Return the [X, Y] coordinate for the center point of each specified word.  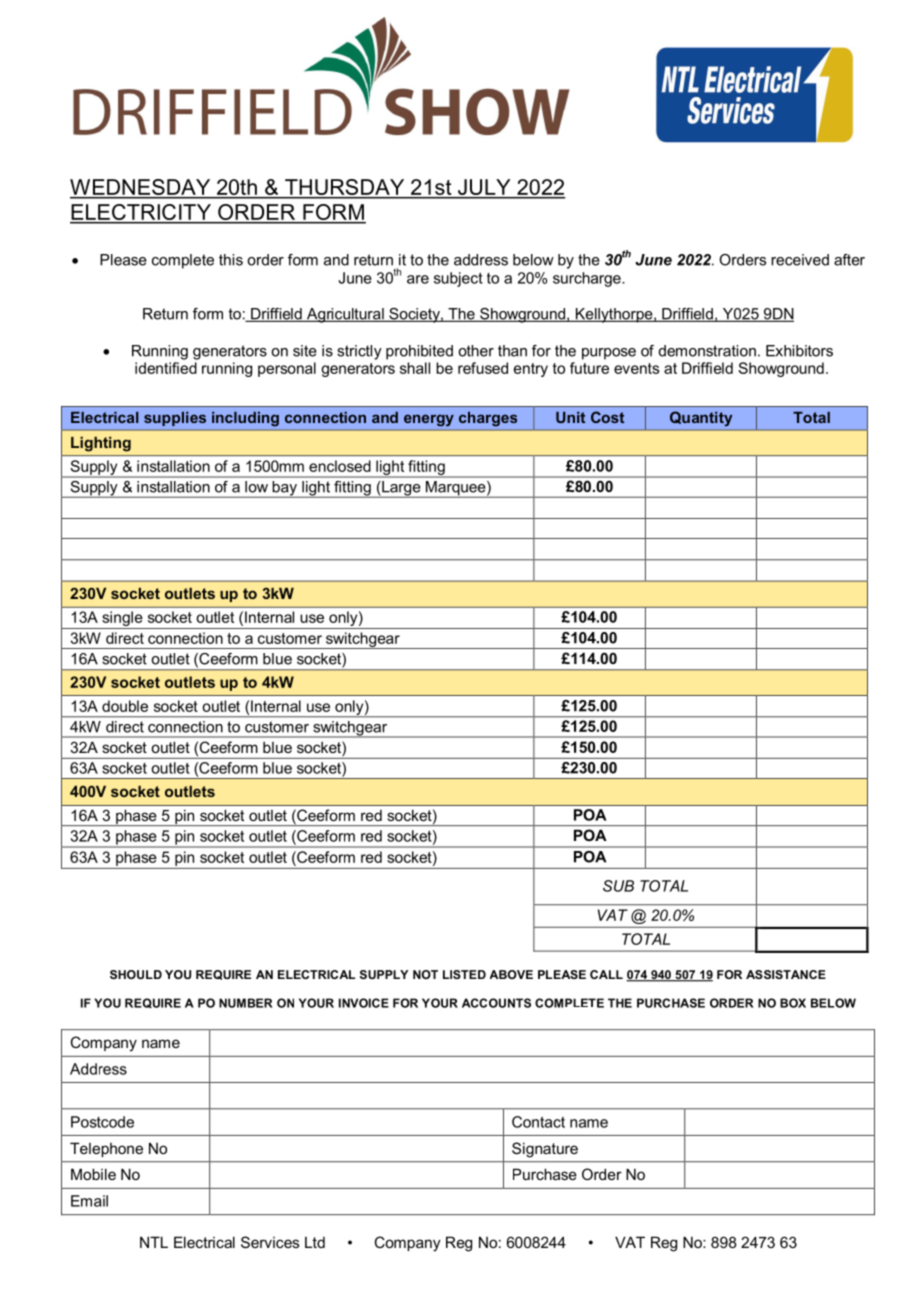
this [231, 260]
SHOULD [136, 974]
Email [89, 1201]
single [122, 620]
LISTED [464, 974]
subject [458, 279]
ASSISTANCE [786, 974]
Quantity [701, 419]
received [800, 260]
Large [401, 489]
